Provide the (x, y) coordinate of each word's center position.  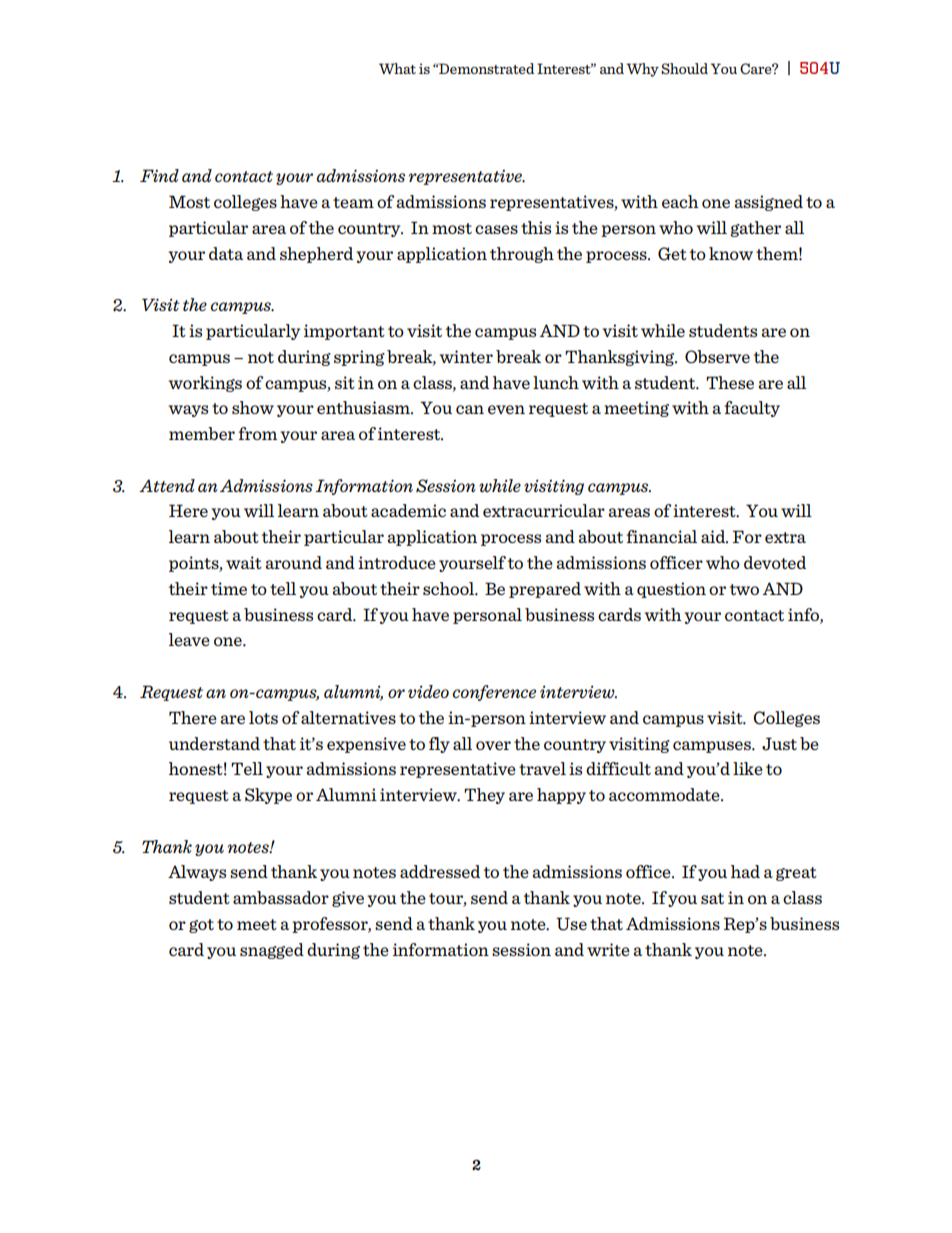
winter (466, 356)
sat (712, 898)
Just (779, 744)
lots (263, 717)
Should (684, 69)
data (226, 253)
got (201, 926)
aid (714, 536)
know (731, 253)
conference (494, 693)
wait (244, 562)
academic (408, 510)
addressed (440, 871)
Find (159, 175)
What (397, 68)
